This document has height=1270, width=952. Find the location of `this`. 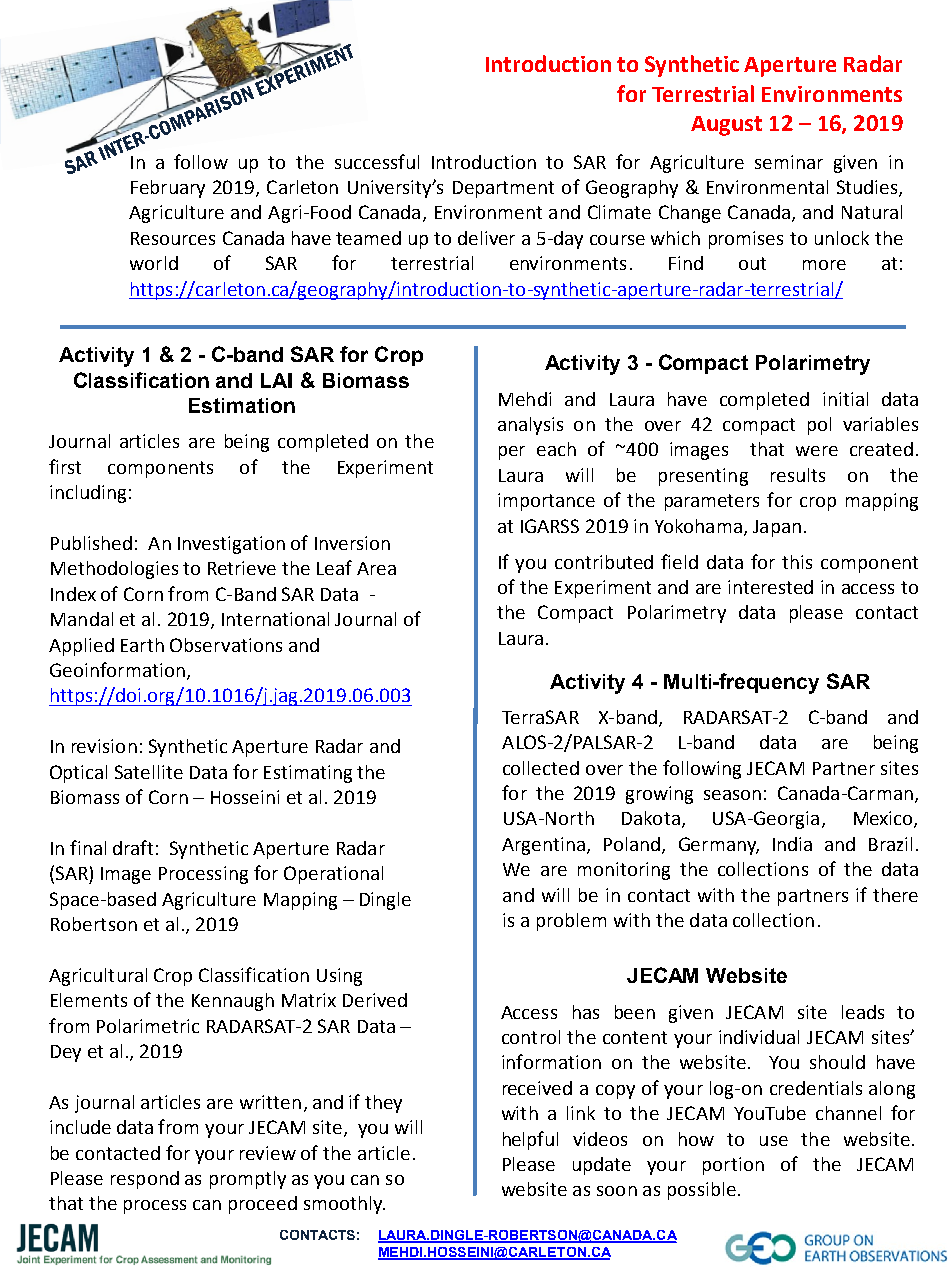

this is located at coordinates (797, 562).
